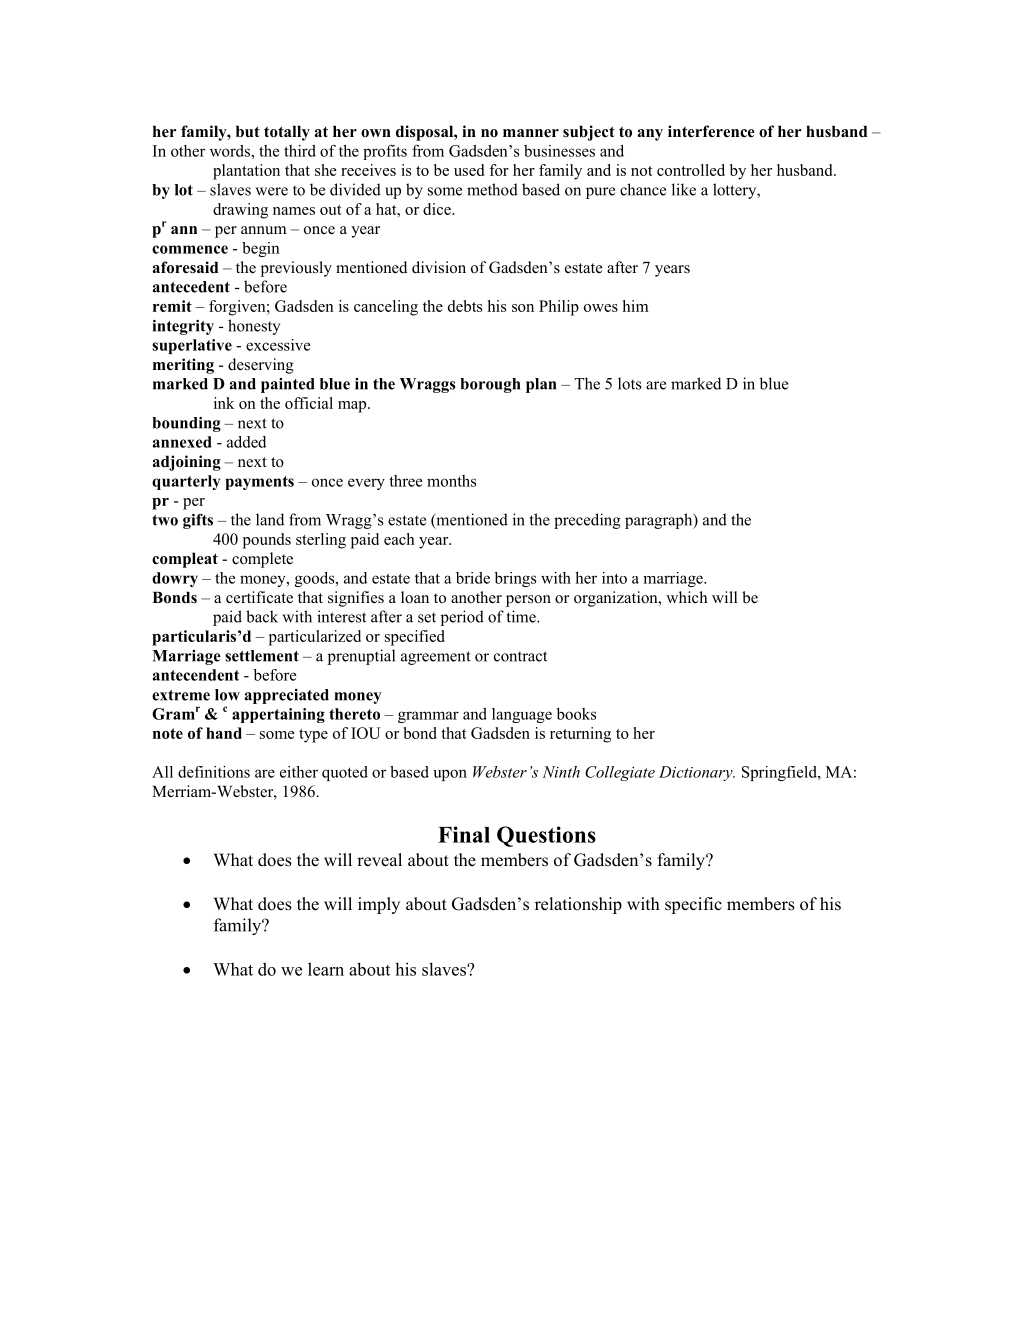  I want to click on controlled, so click(691, 170).
